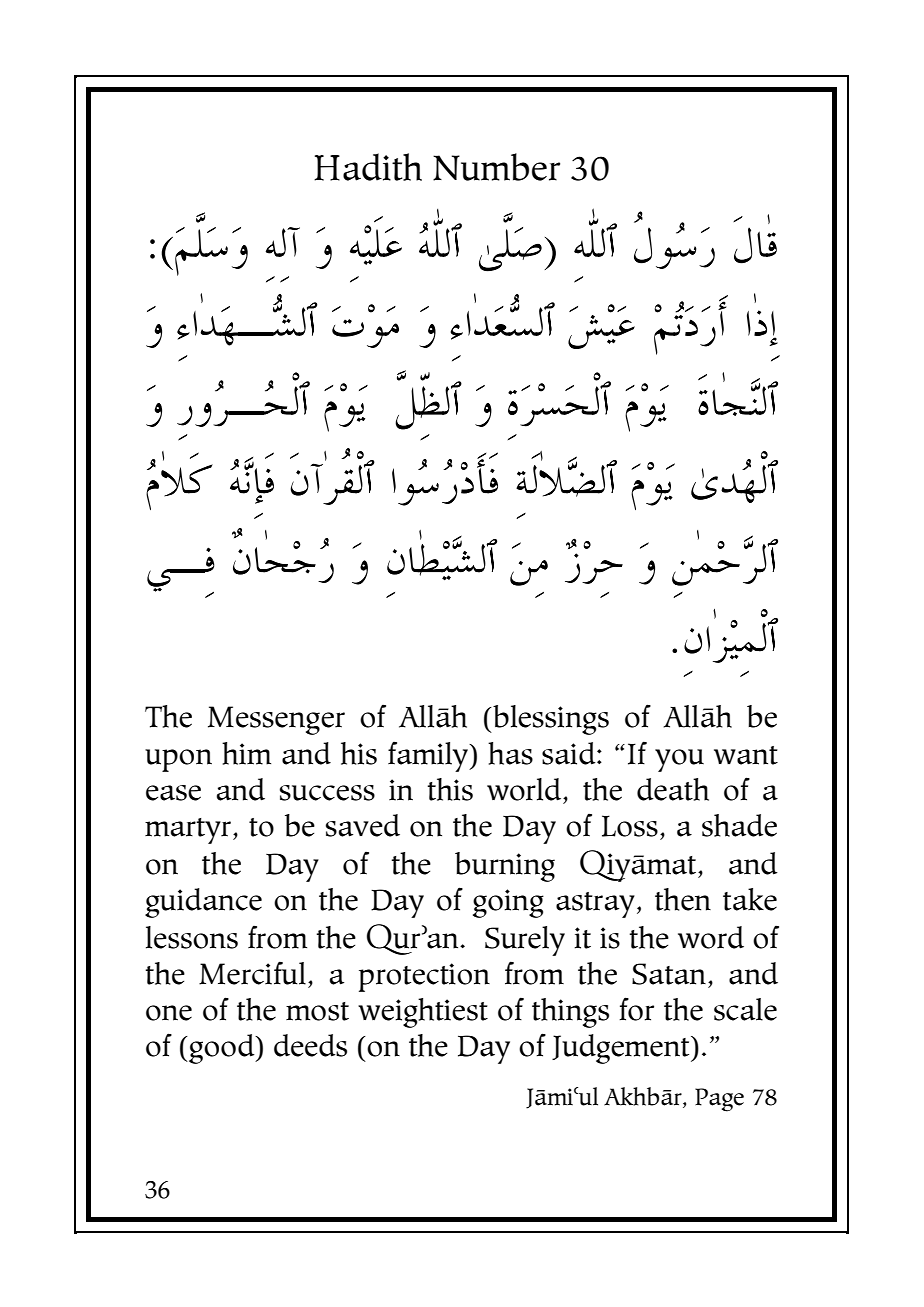  Describe the element at coordinates (276, 720) in the screenshot. I see `Messenger` at that location.
